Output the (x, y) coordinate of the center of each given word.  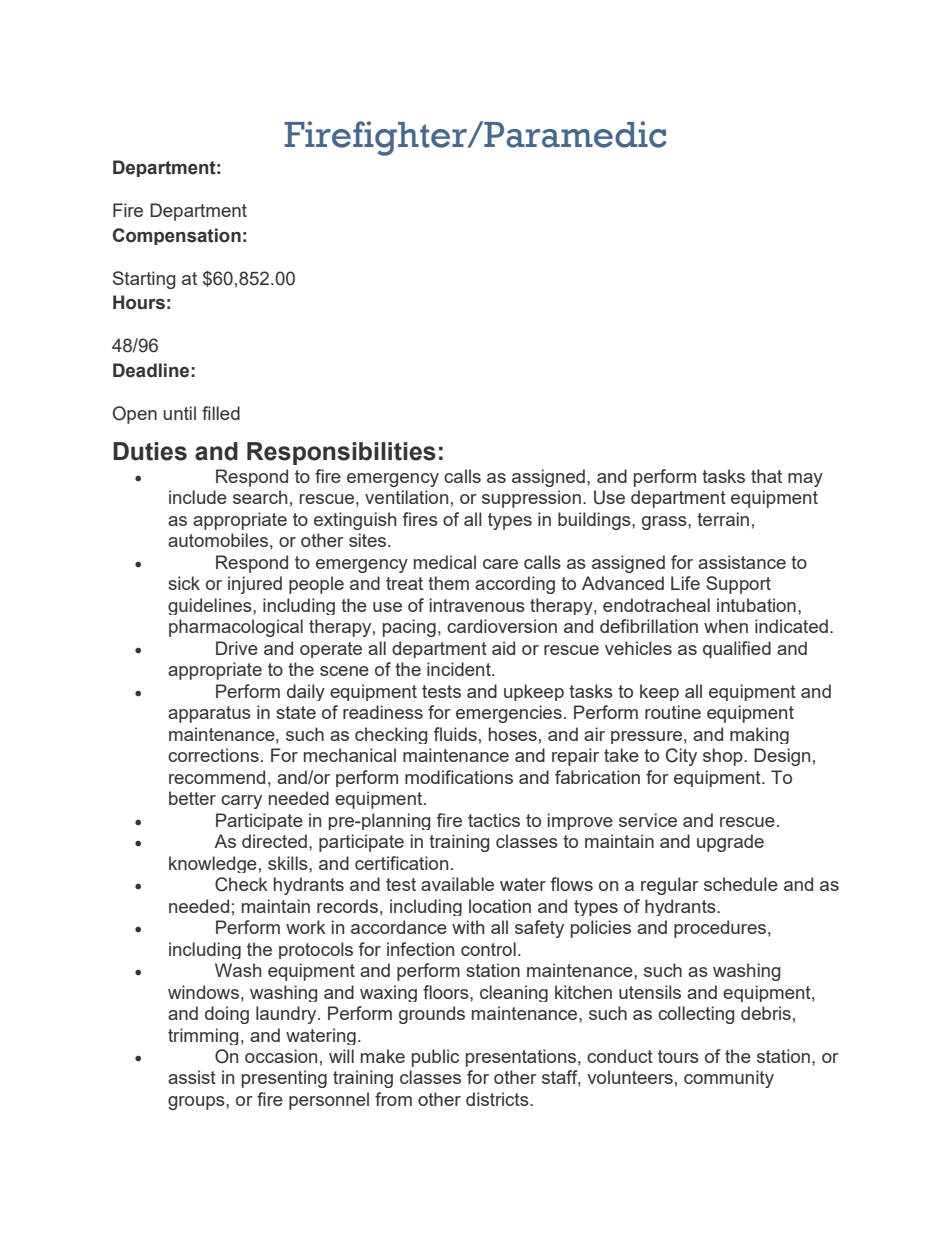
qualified (737, 649)
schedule (741, 884)
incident (460, 669)
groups (197, 1103)
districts (498, 1099)
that (766, 476)
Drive (237, 648)
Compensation (177, 236)
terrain (723, 519)
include (198, 497)
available (457, 884)
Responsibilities (341, 453)
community (729, 1079)
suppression (531, 499)
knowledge (213, 864)
